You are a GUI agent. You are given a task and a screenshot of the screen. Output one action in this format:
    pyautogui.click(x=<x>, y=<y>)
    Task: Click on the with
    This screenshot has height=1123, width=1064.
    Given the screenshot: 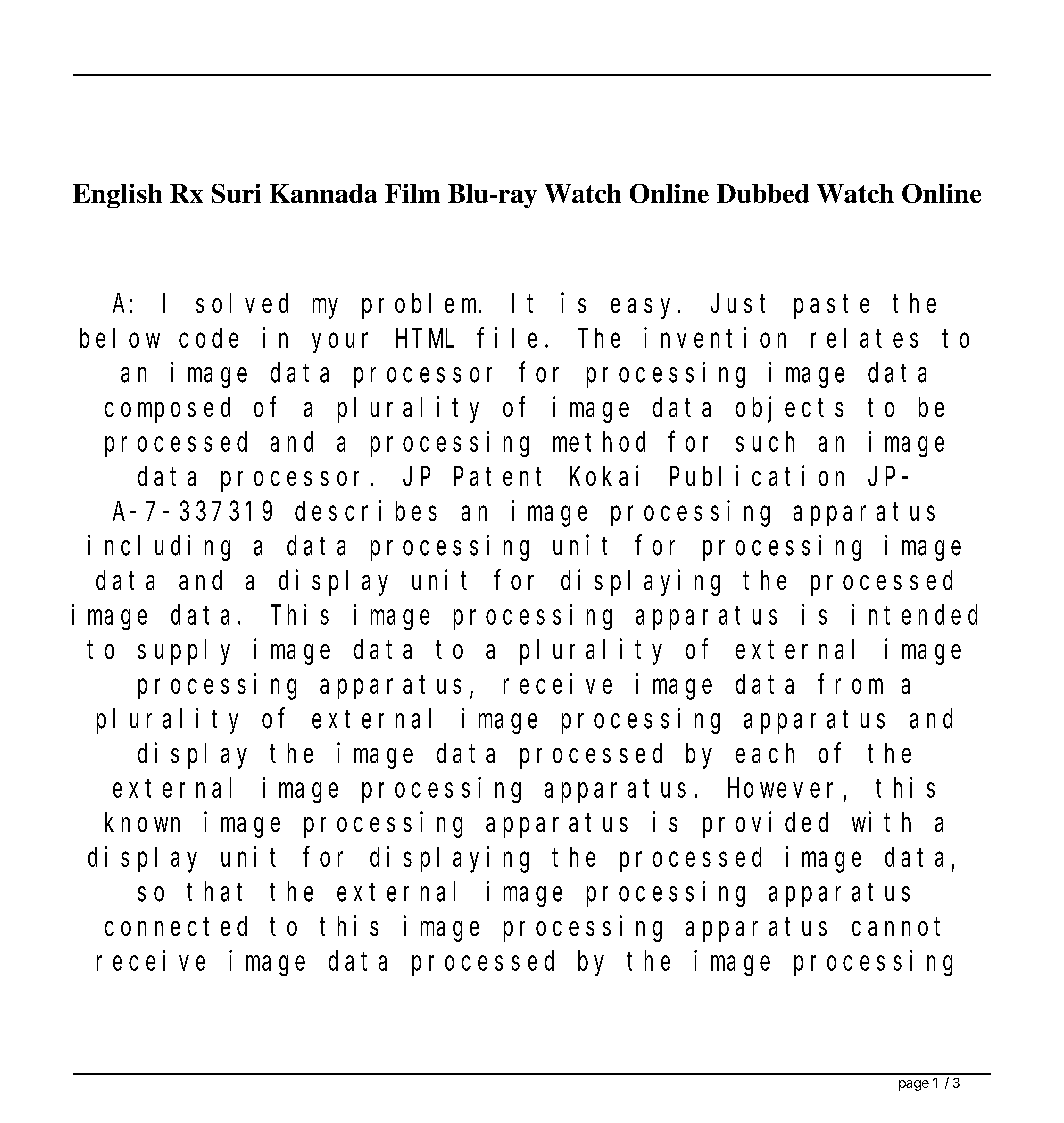 What is the action you would take?
    pyautogui.click(x=881, y=821)
